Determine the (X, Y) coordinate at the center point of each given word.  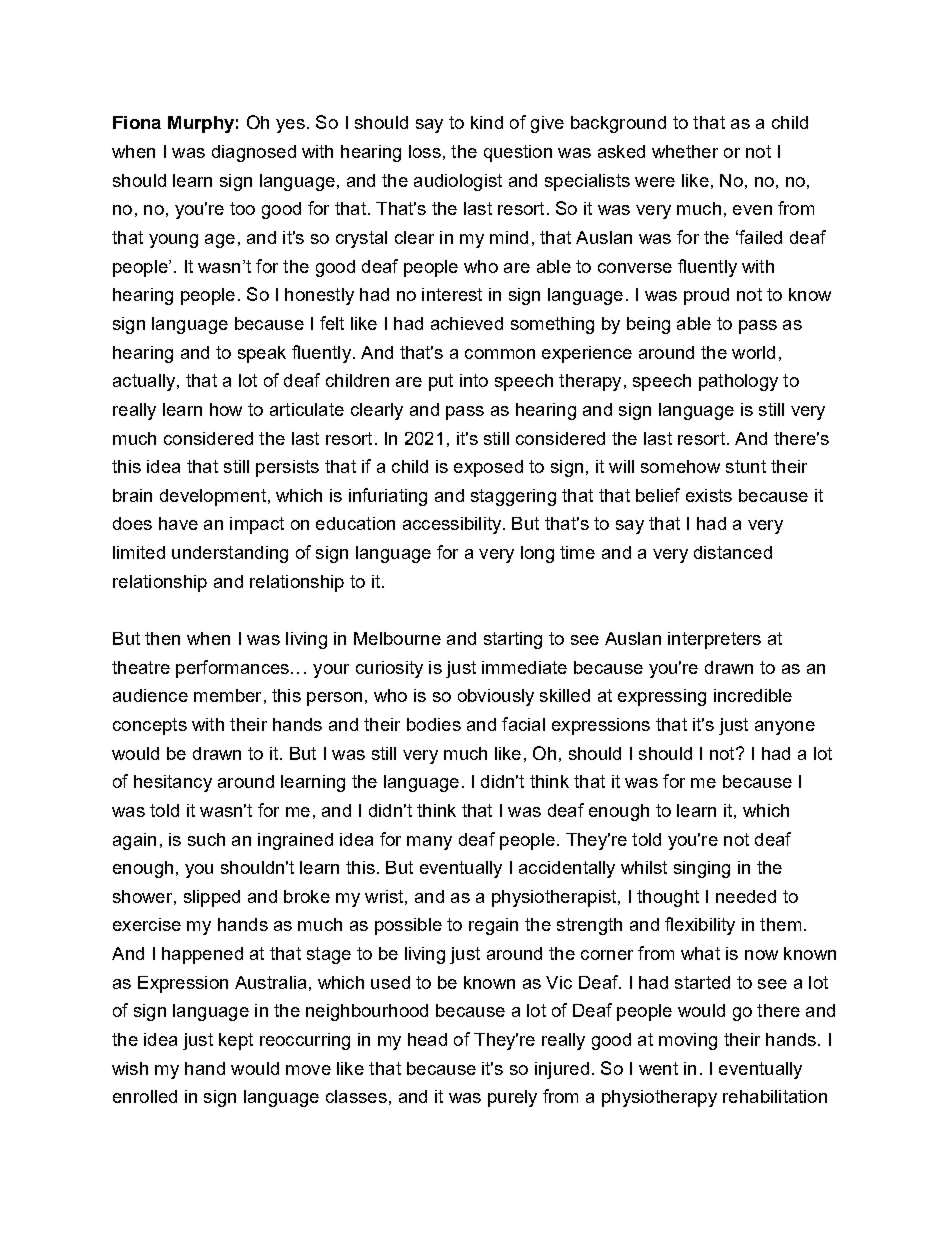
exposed (488, 468)
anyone (785, 728)
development (213, 497)
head (427, 1039)
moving (688, 1041)
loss (425, 151)
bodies (434, 724)
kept (236, 1041)
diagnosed (254, 153)
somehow (680, 466)
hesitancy (173, 783)
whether (685, 151)
